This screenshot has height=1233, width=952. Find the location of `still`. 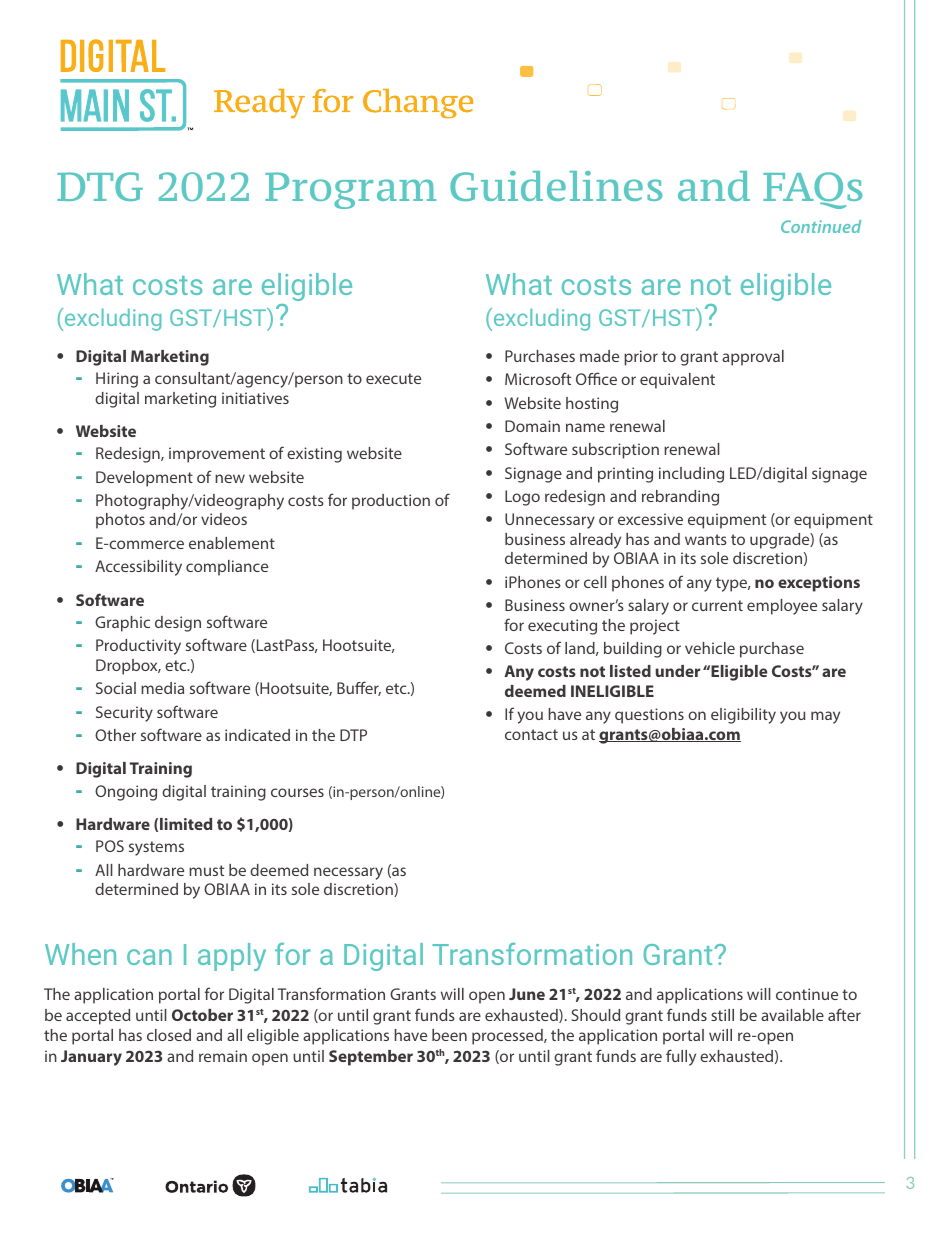

still is located at coordinates (722, 1015).
